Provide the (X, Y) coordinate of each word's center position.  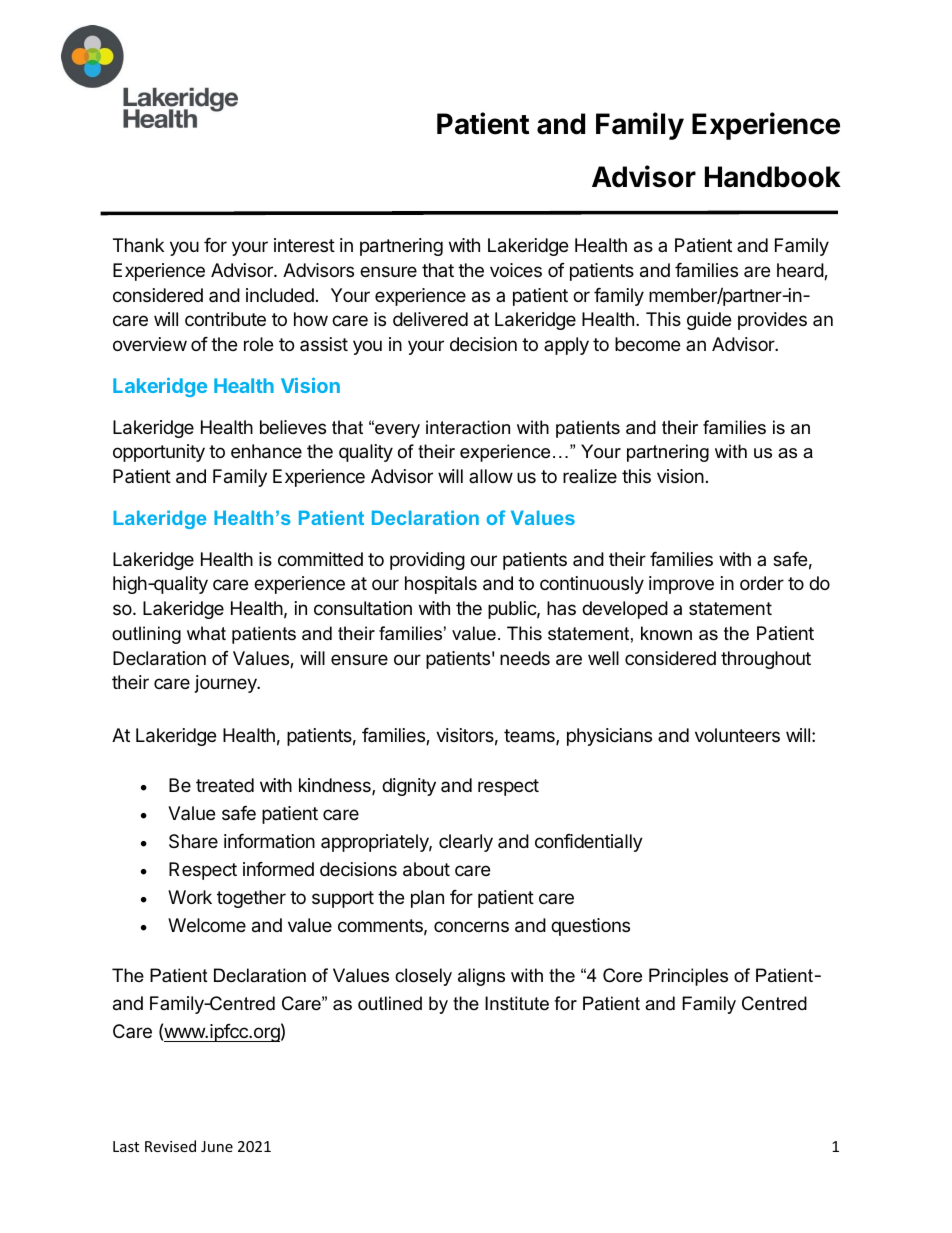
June (217, 1146)
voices (516, 270)
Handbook (773, 177)
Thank (138, 245)
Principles (688, 977)
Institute (517, 1003)
